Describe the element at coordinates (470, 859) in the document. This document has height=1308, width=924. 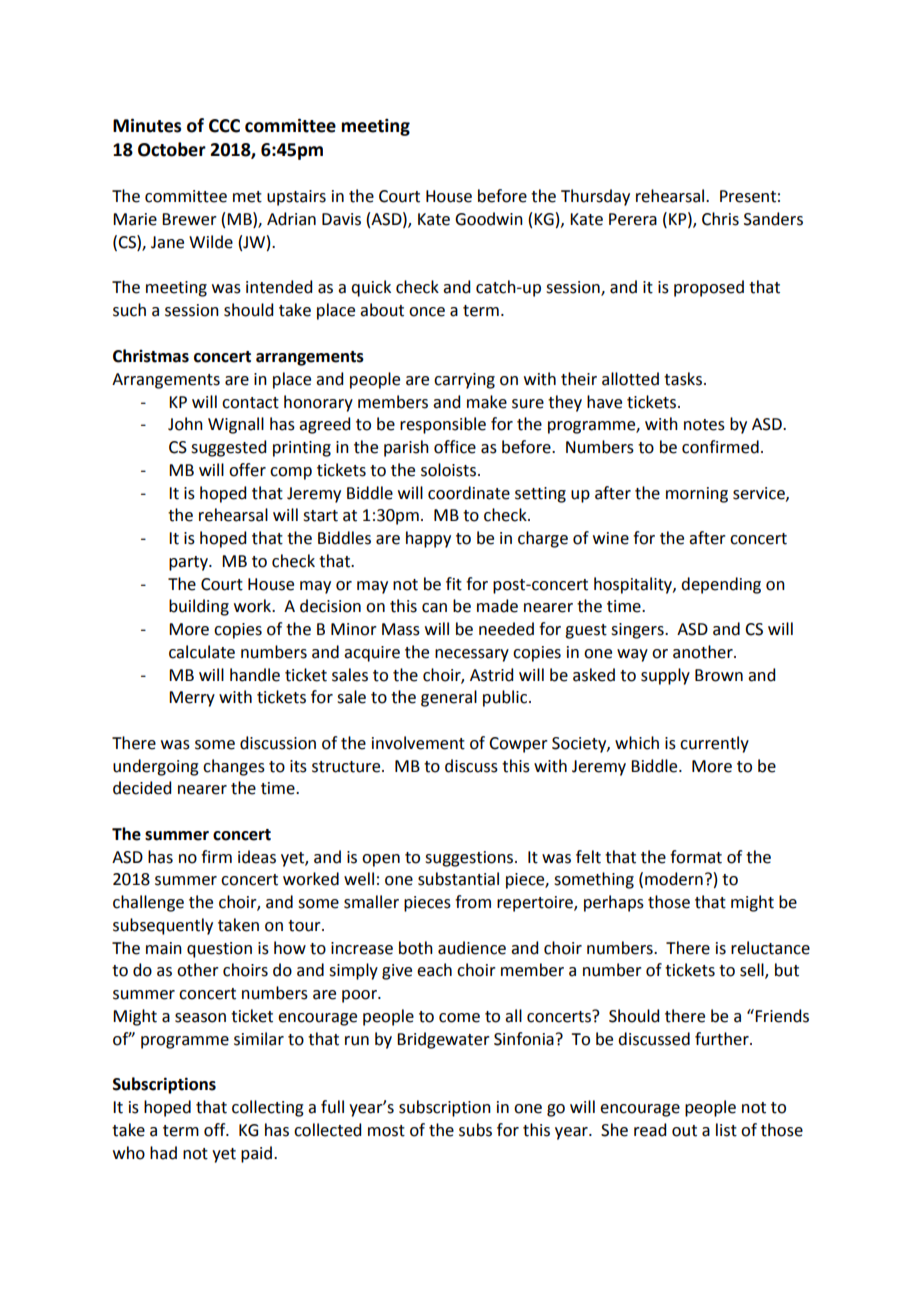
I see `suggestions` at that location.
